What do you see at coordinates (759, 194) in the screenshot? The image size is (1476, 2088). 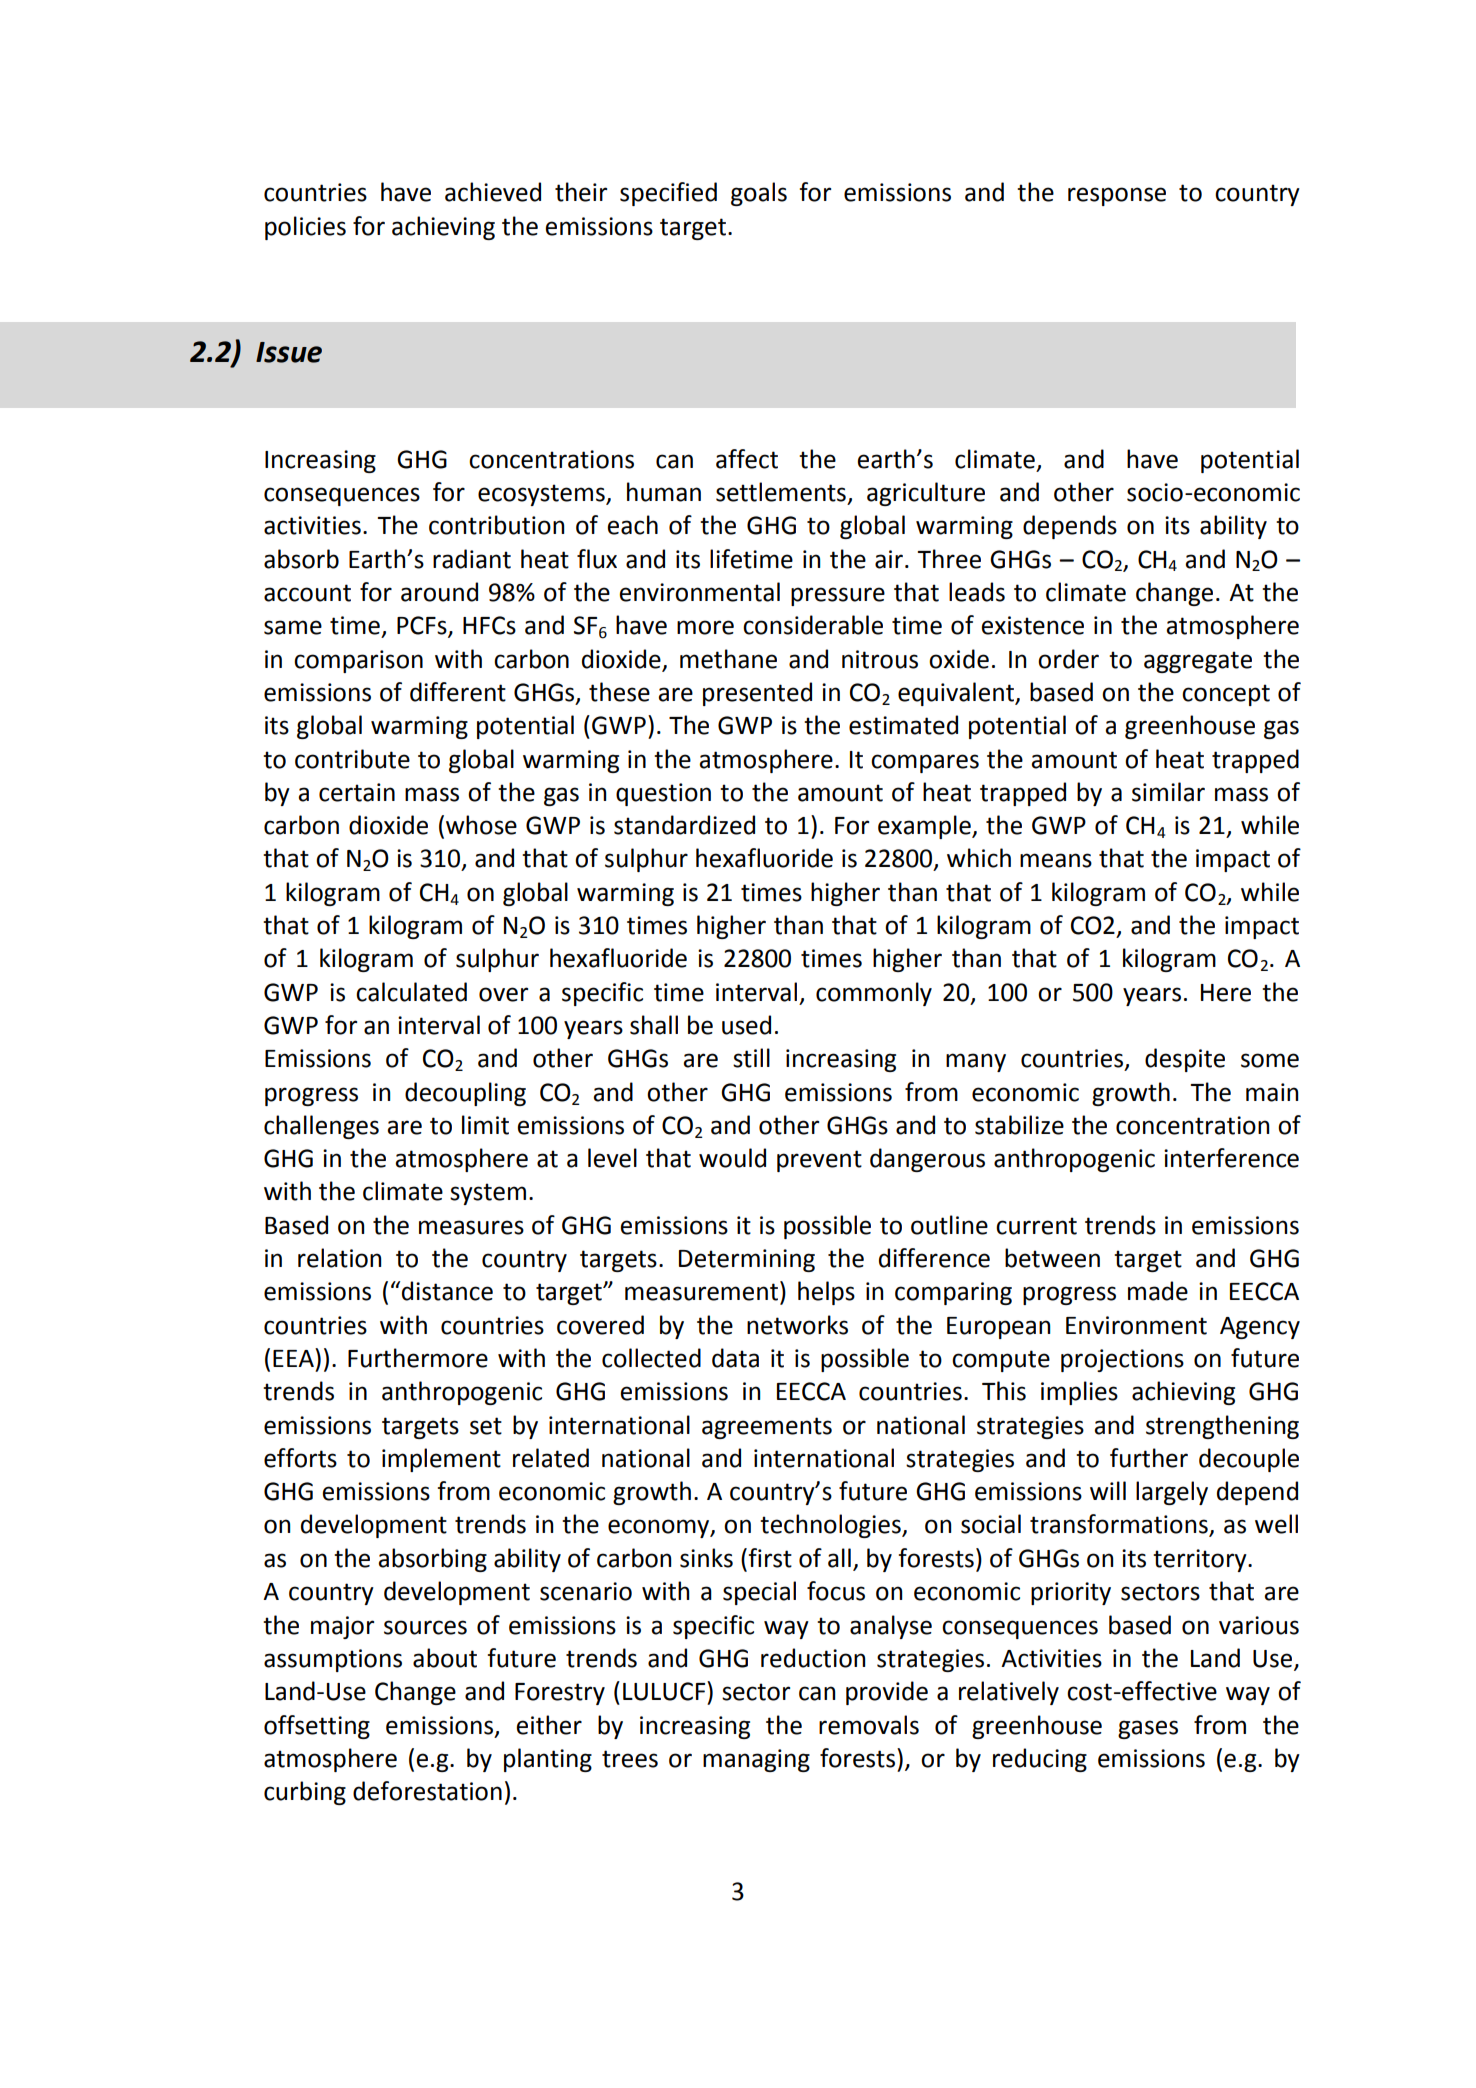 I see `goals` at bounding box center [759, 194].
